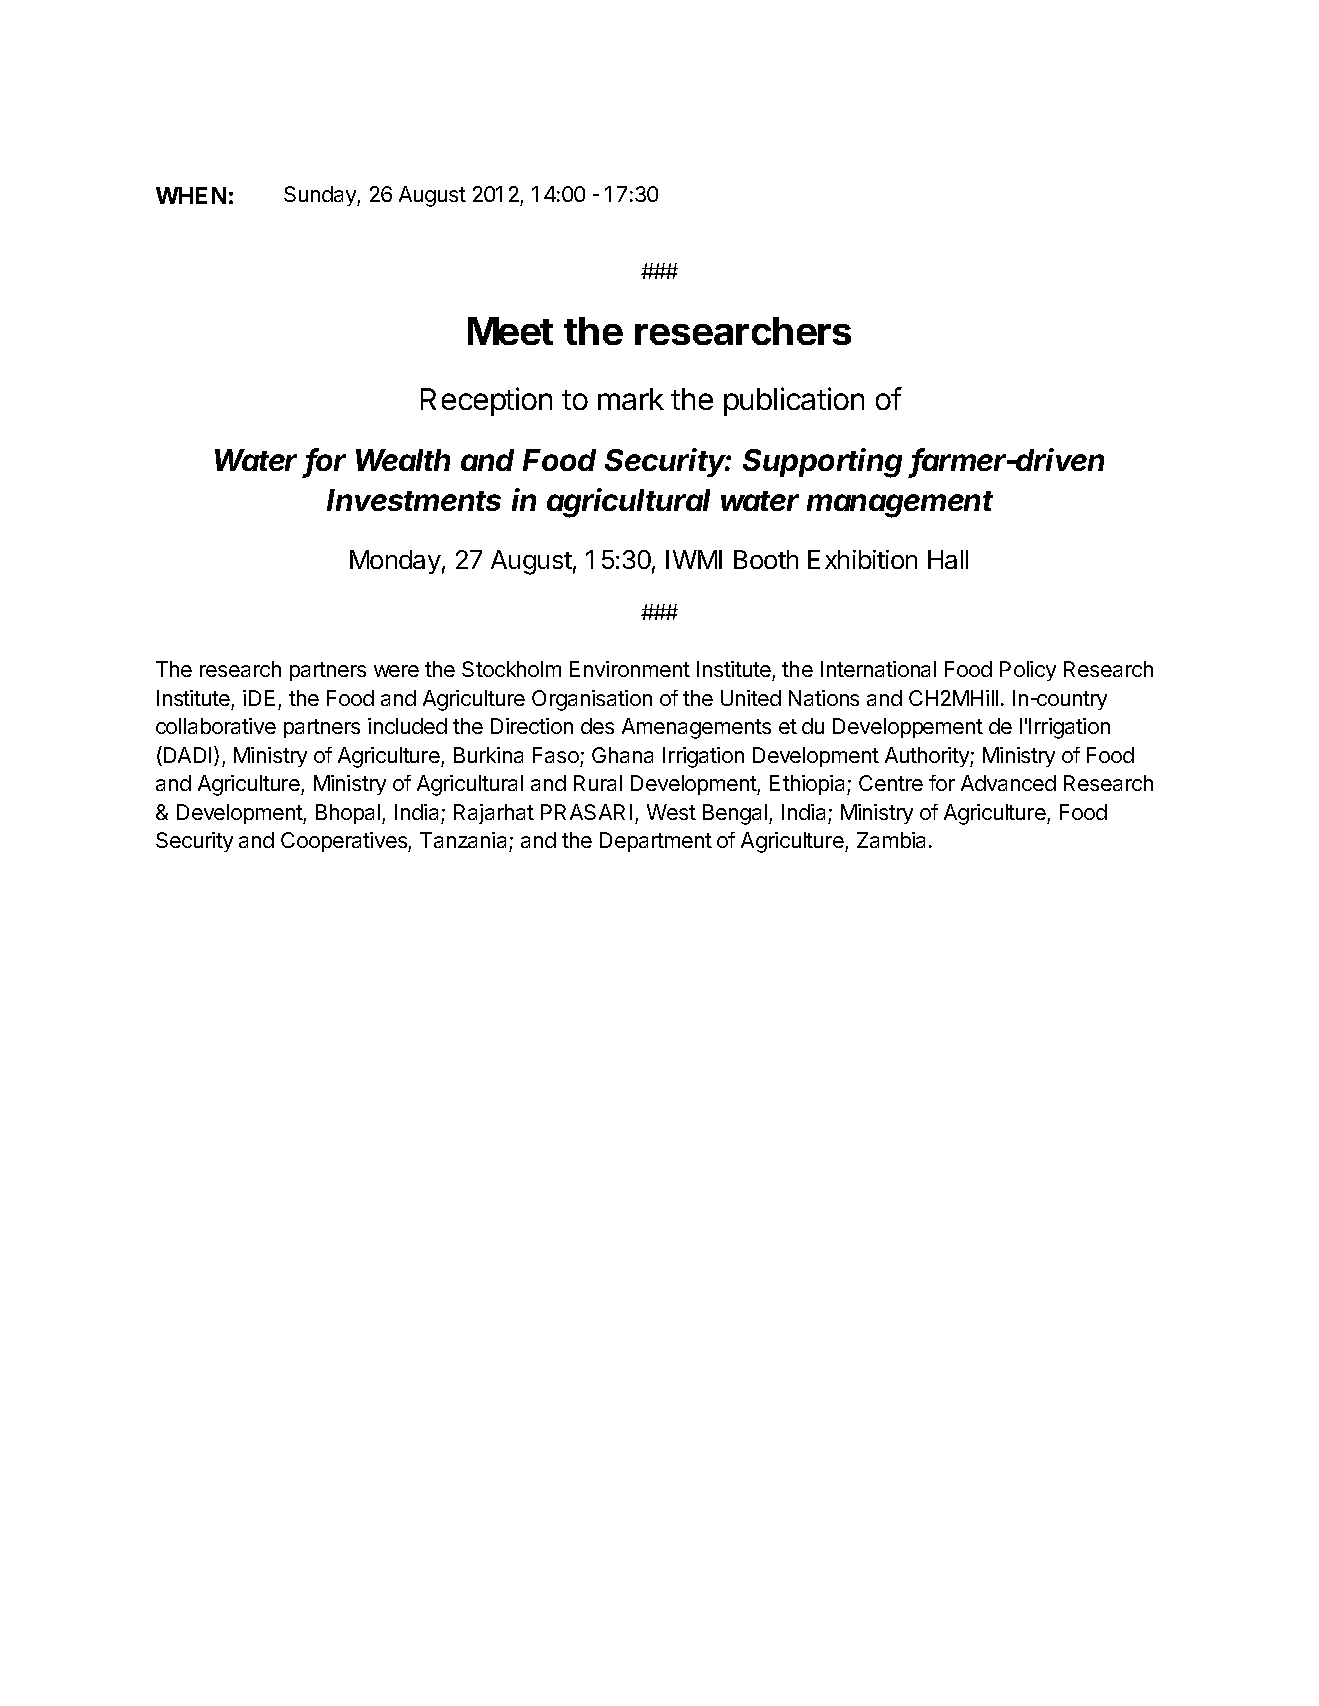 This document has width=1319, height=1706. Describe the element at coordinates (510, 331) in the document. I see `Meet` at that location.
